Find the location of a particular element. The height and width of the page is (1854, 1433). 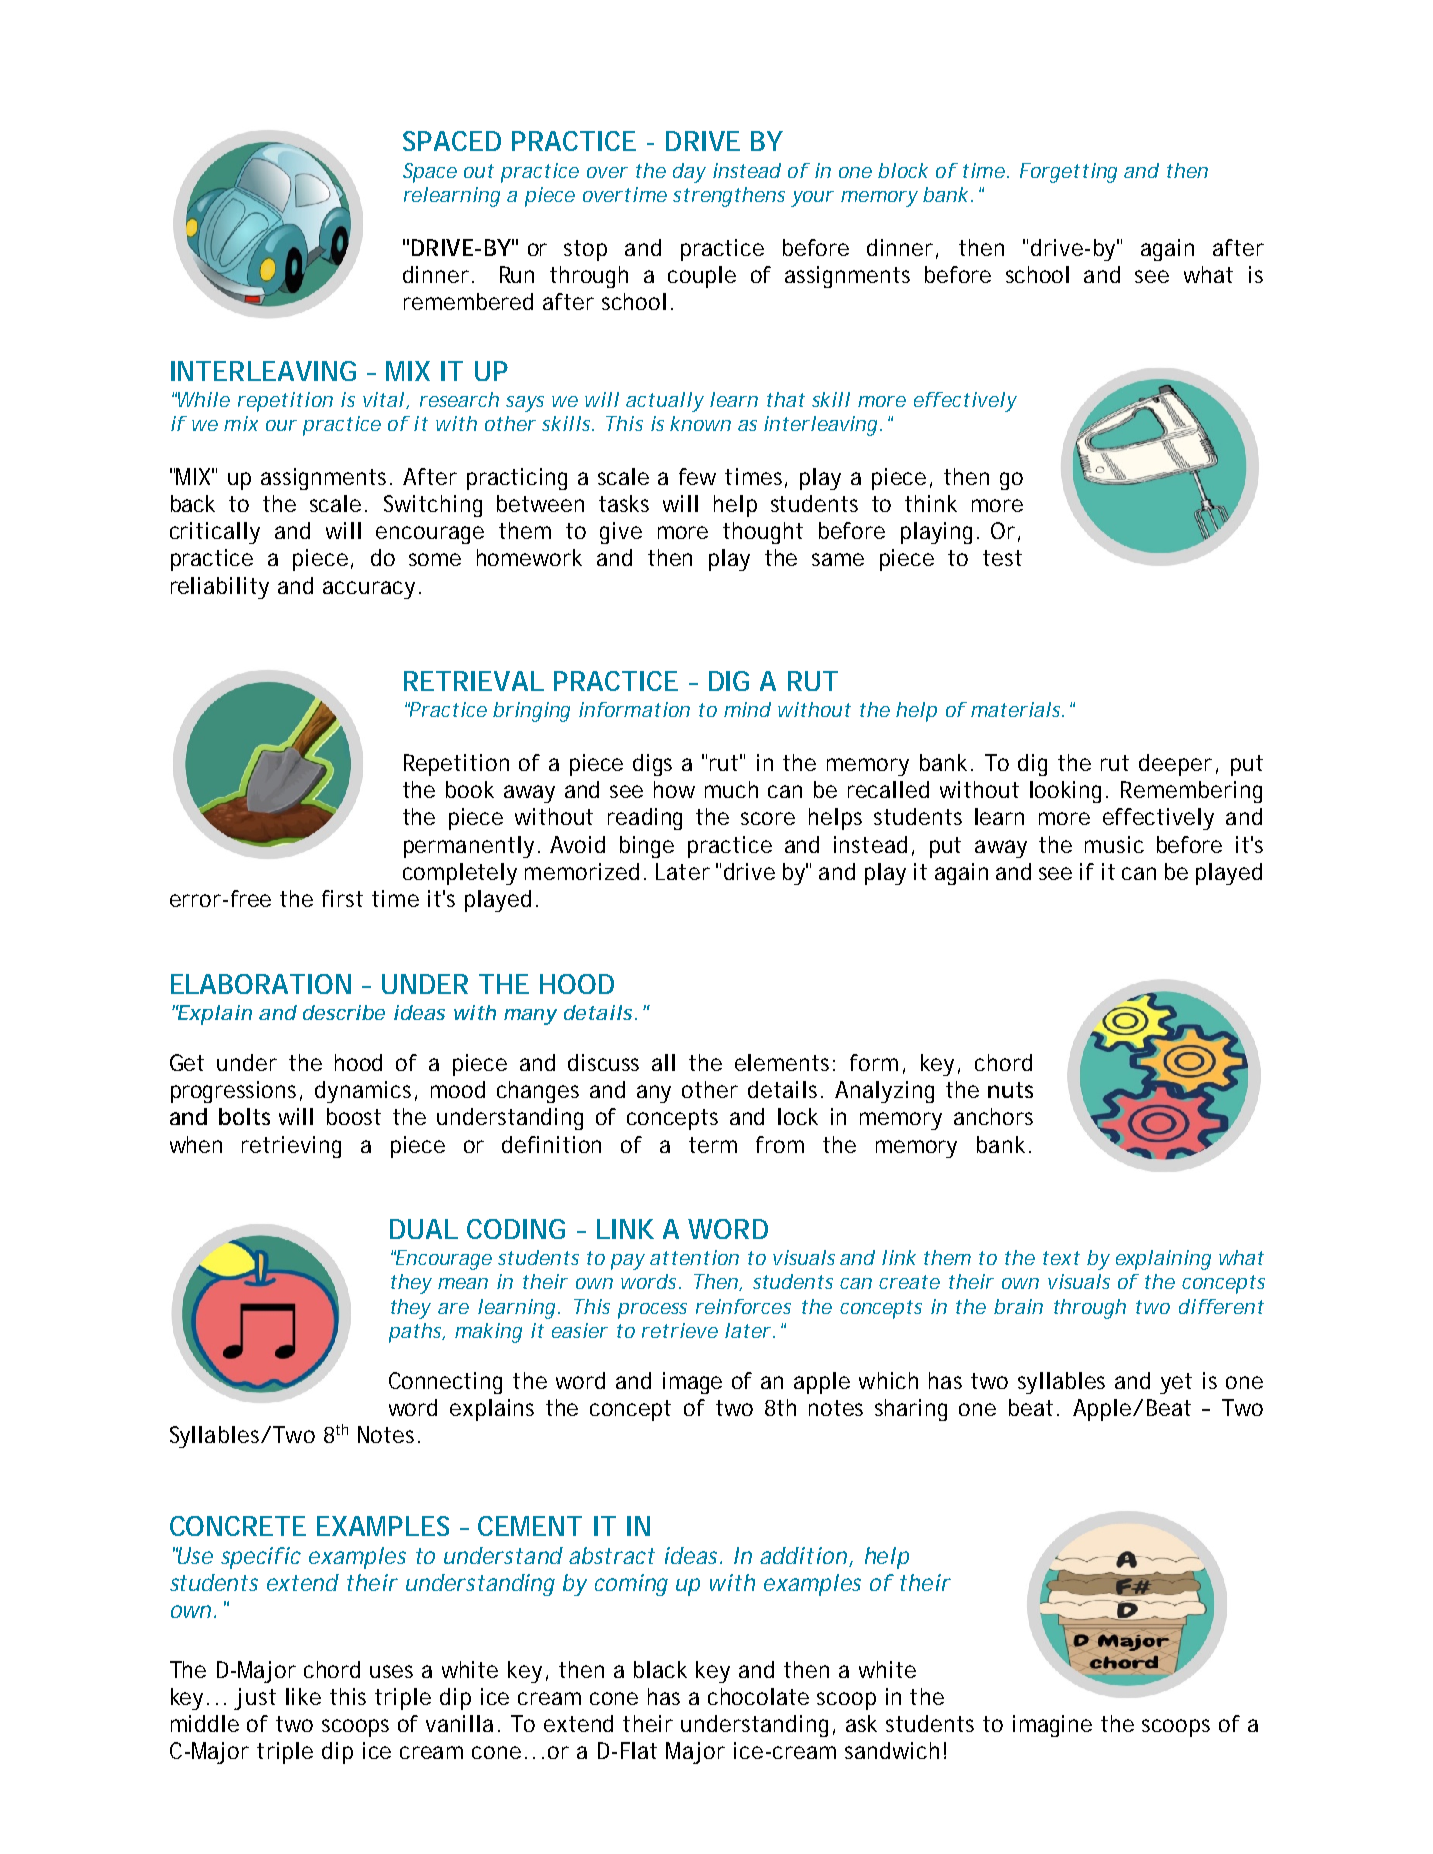

chocolate is located at coordinates (758, 1696).
